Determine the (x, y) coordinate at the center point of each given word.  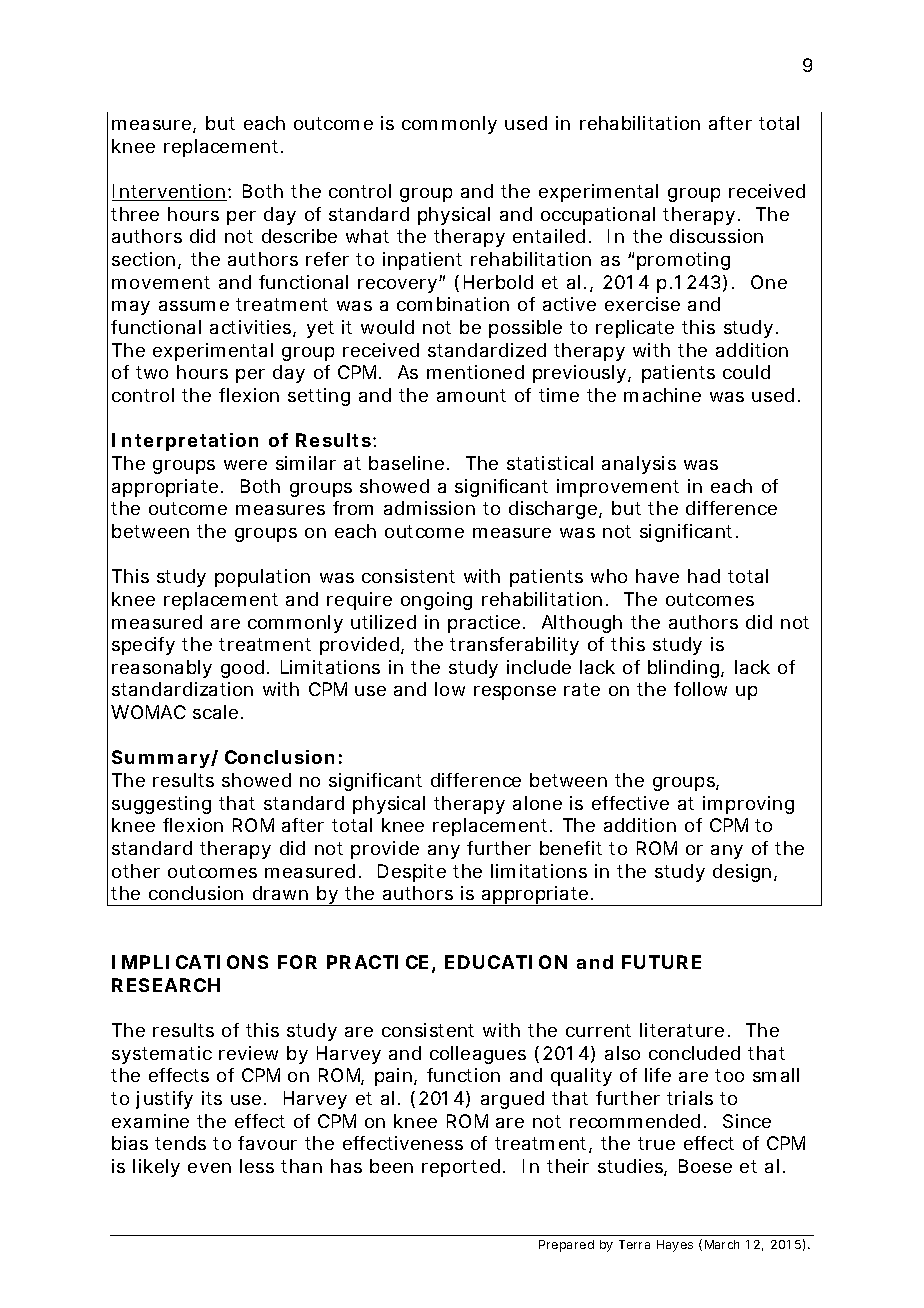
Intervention (169, 192)
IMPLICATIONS (190, 962)
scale (215, 712)
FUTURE (661, 962)
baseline (406, 463)
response (515, 693)
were (245, 465)
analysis (639, 465)
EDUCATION (506, 962)
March (722, 1244)
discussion (716, 236)
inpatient (422, 261)
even (209, 1168)
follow (700, 689)
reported (461, 1168)
